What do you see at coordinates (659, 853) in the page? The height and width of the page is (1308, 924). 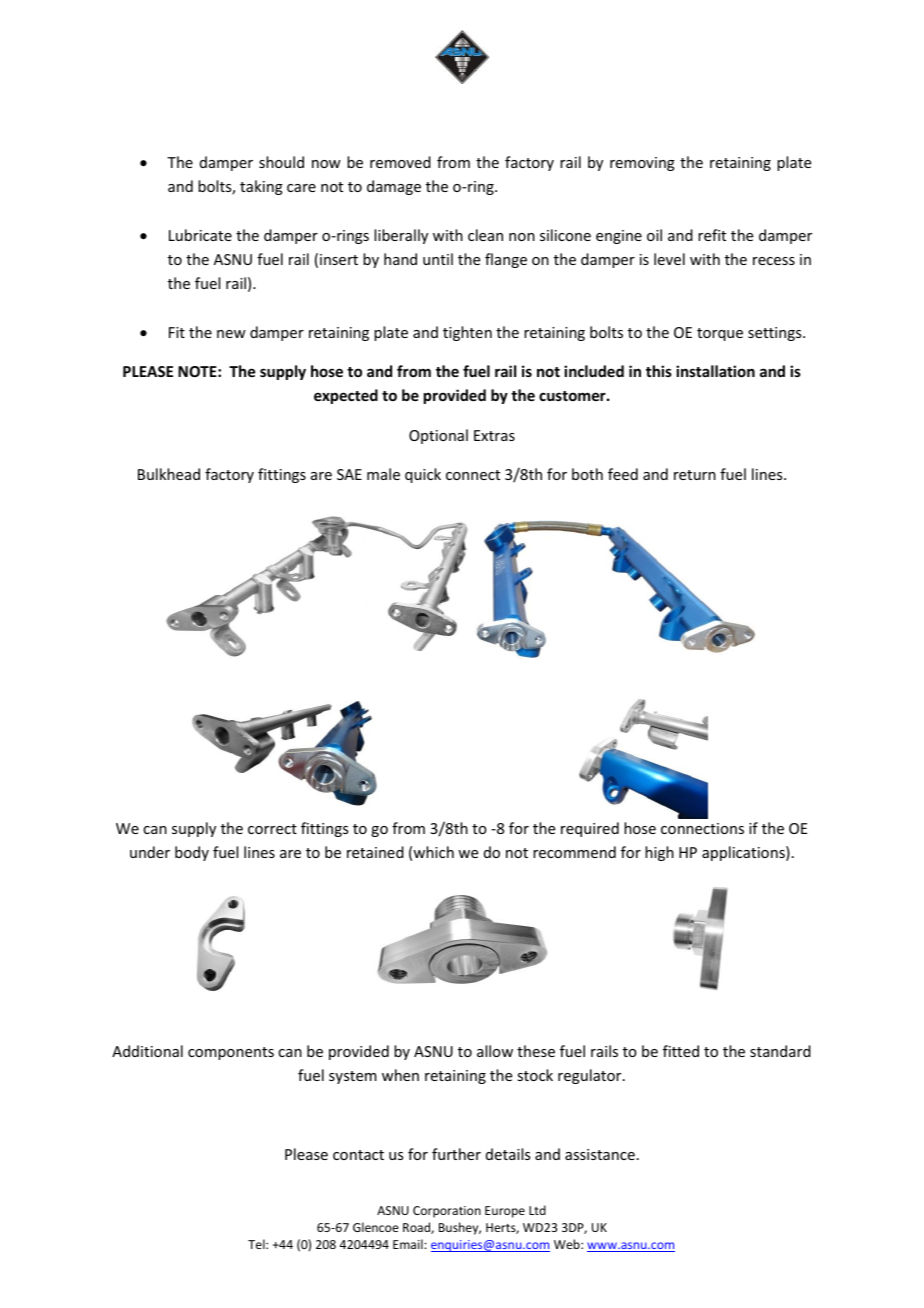 I see `high` at bounding box center [659, 853].
